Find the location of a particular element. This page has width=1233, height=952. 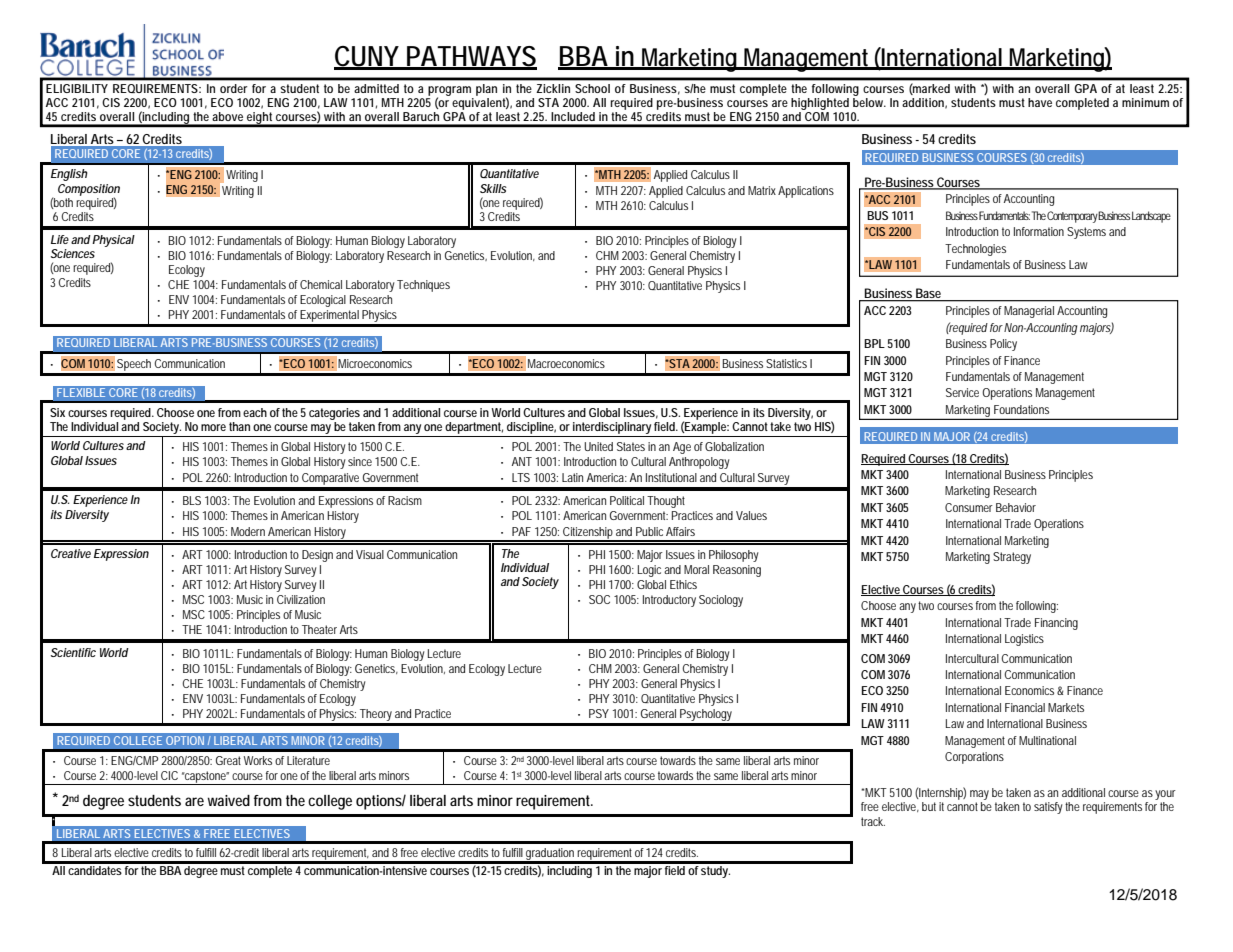

BLS is located at coordinates (192, 500).
